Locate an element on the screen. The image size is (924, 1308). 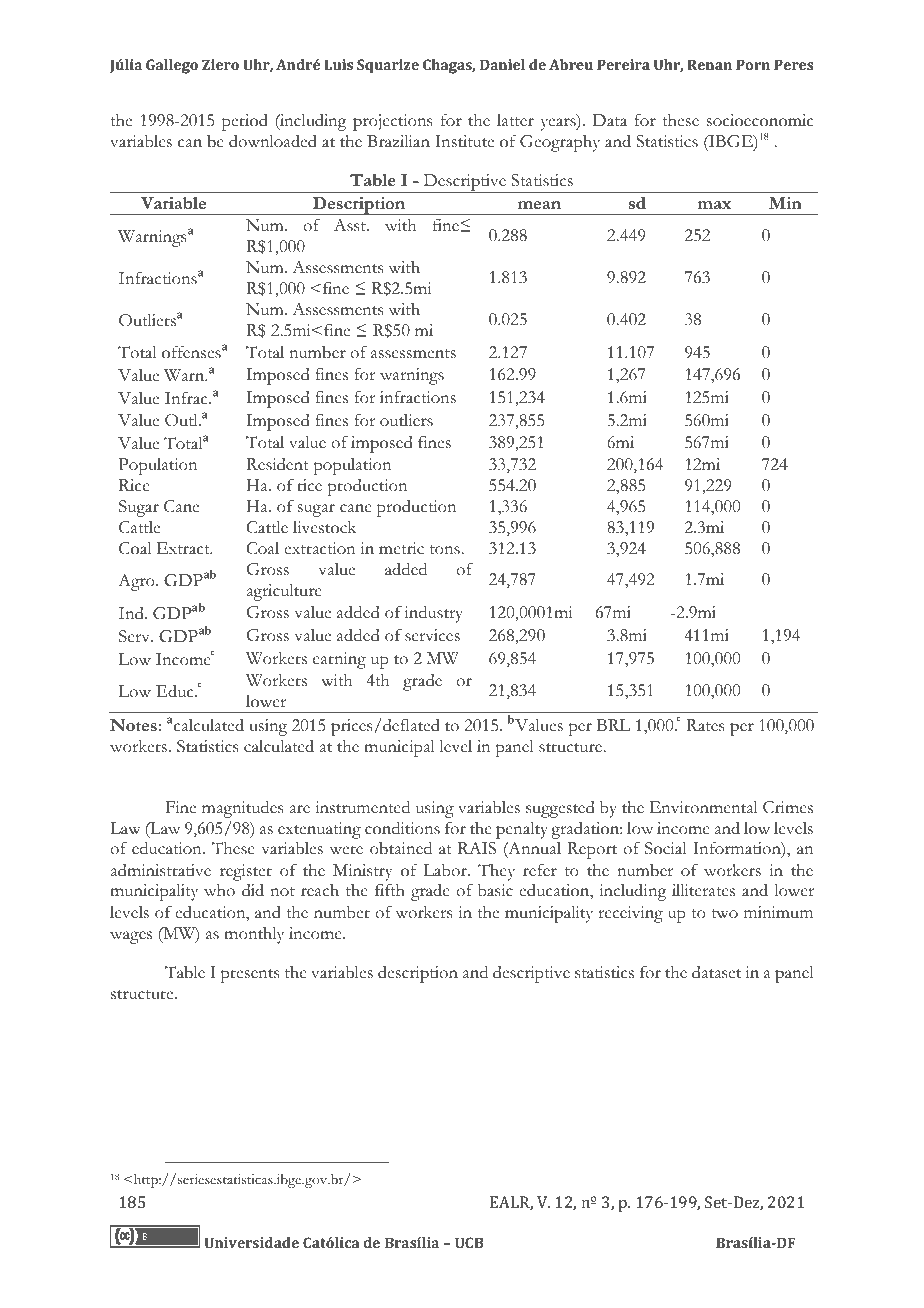
agriculture is located at coordinates (284, 592).
